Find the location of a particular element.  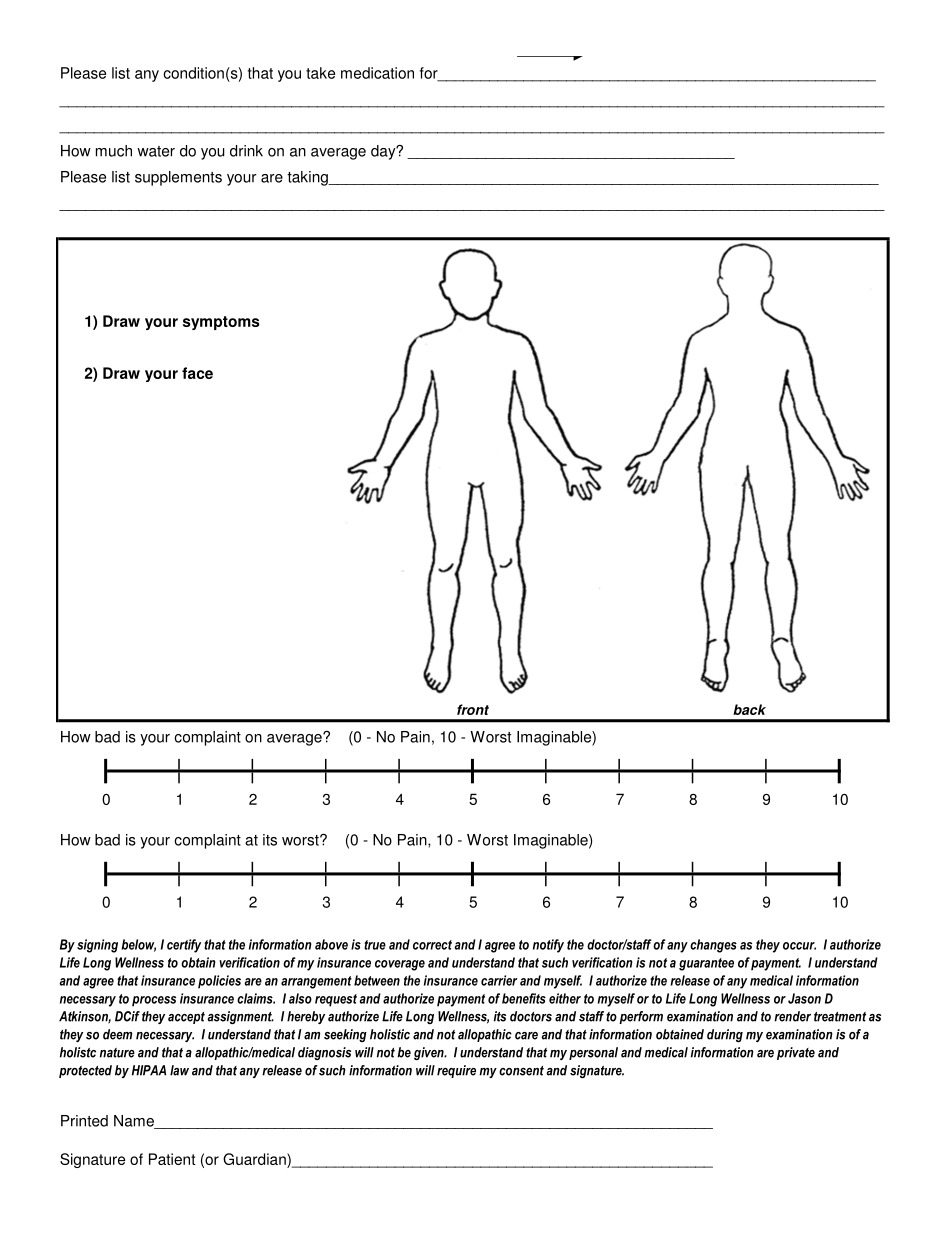

changes is located at coordinates (713, 946).
